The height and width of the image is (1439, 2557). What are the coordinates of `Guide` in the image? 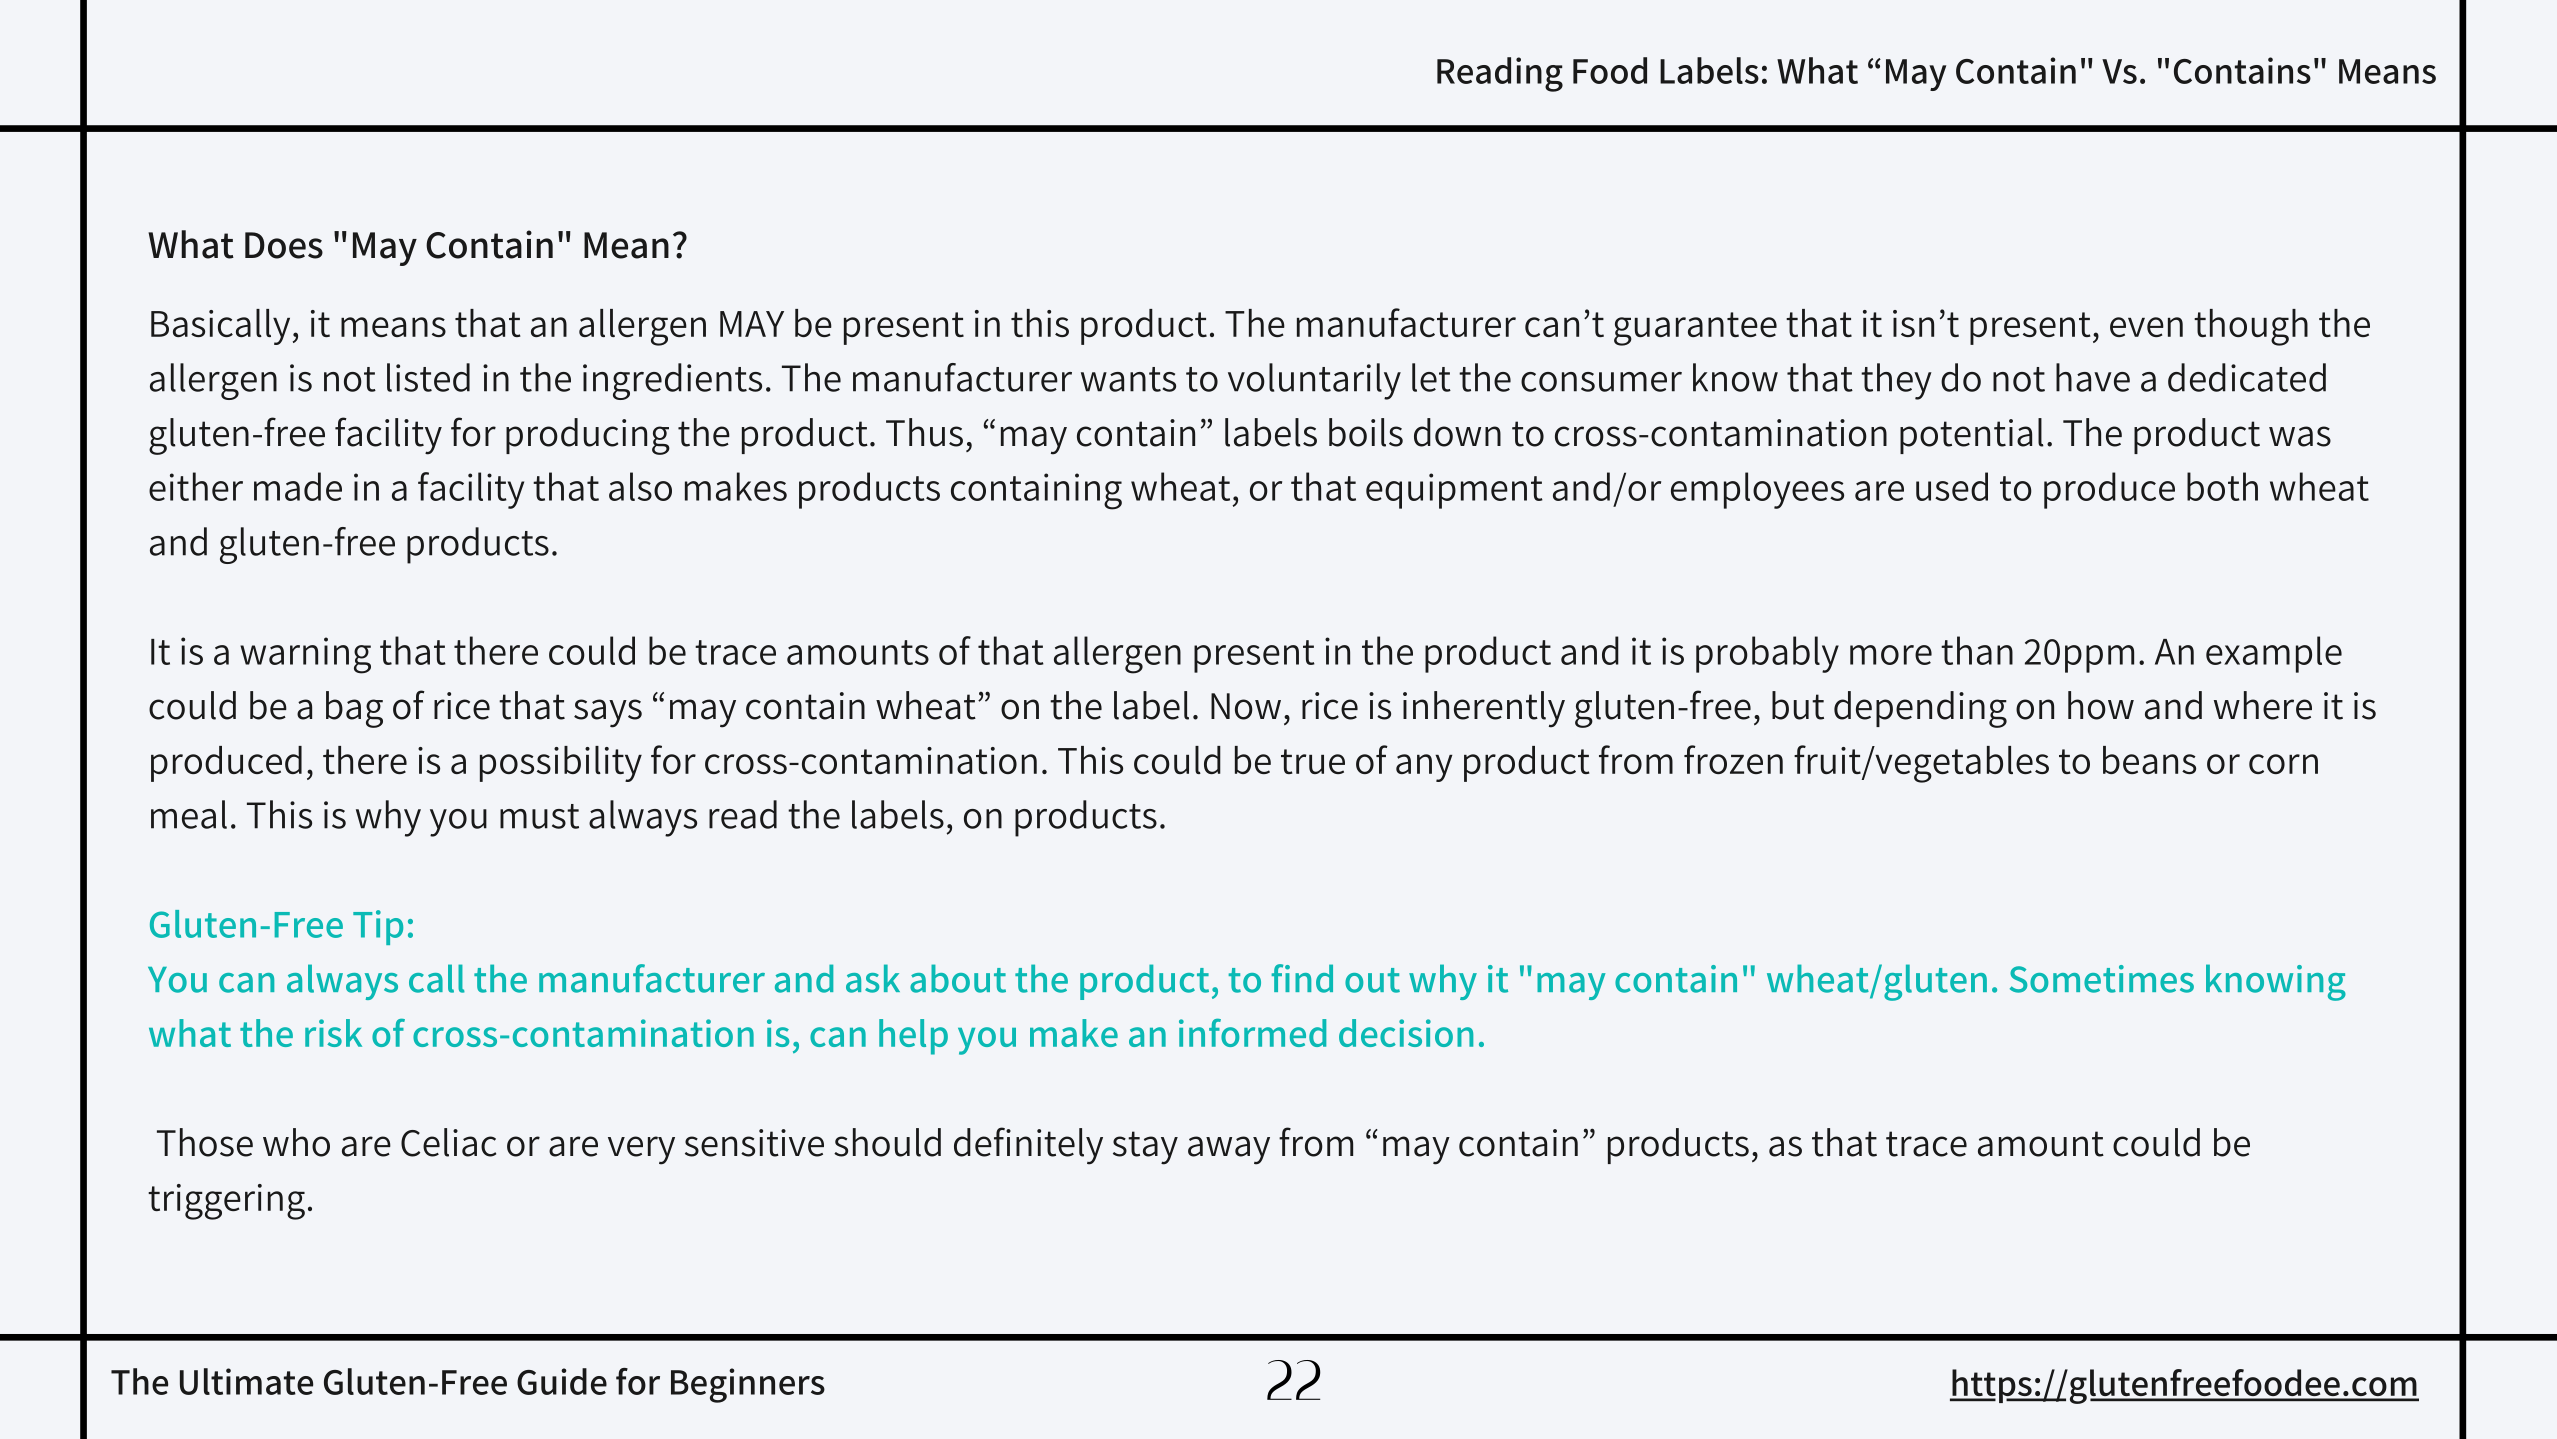 It's located at (562, 1381).
